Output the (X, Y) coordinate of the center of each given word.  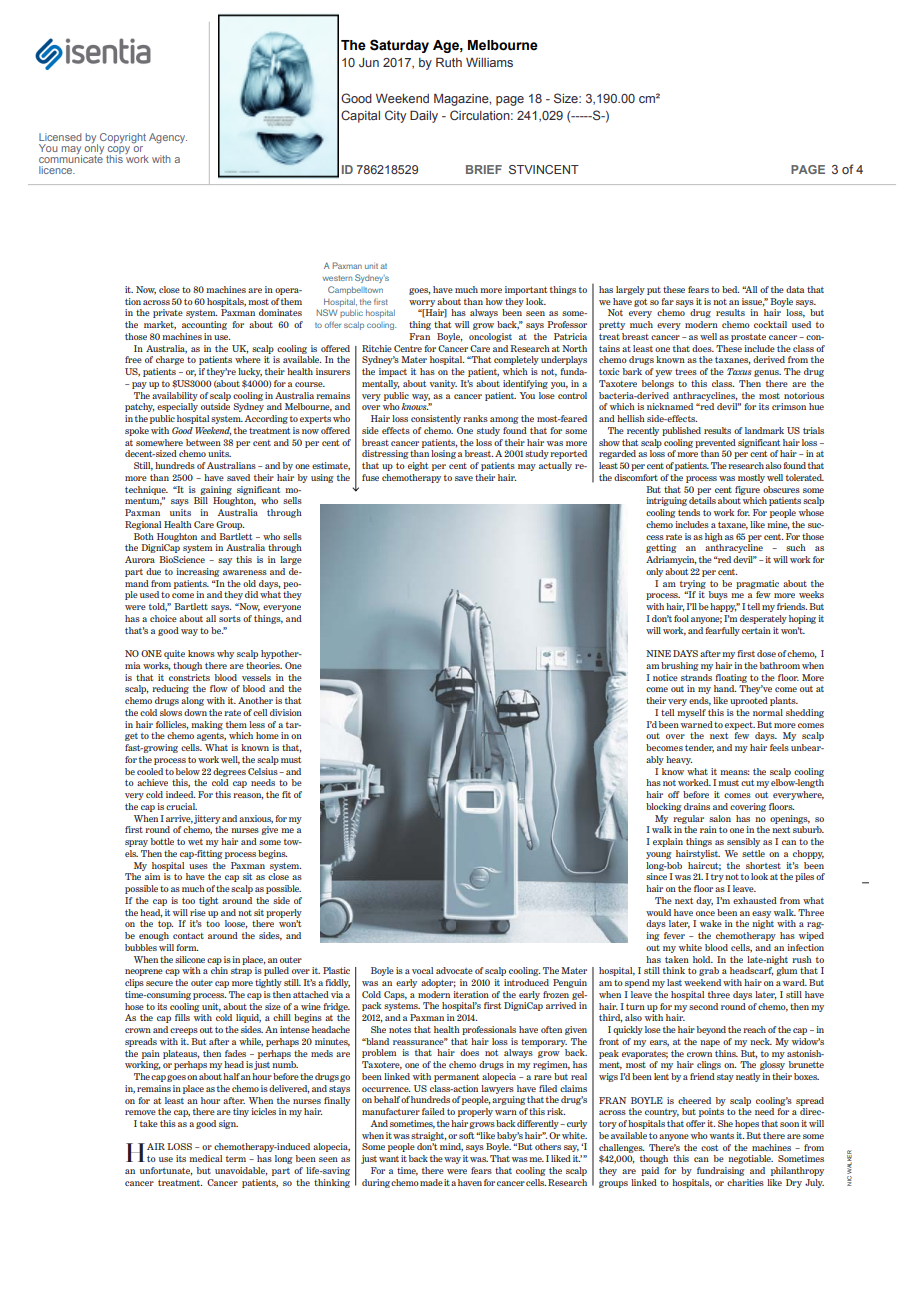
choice (163, 618)
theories (264, 665)
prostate (748, 337)
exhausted (755, 900)
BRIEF (484, 169)
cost (709, 1147)
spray (136, 843)
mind (451, 1147)
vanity (443, 384)
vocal (422, 970)
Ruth (449, 62)
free (133, 359)
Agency (168, 138)
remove (140, 1112)
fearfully (722, 631)
